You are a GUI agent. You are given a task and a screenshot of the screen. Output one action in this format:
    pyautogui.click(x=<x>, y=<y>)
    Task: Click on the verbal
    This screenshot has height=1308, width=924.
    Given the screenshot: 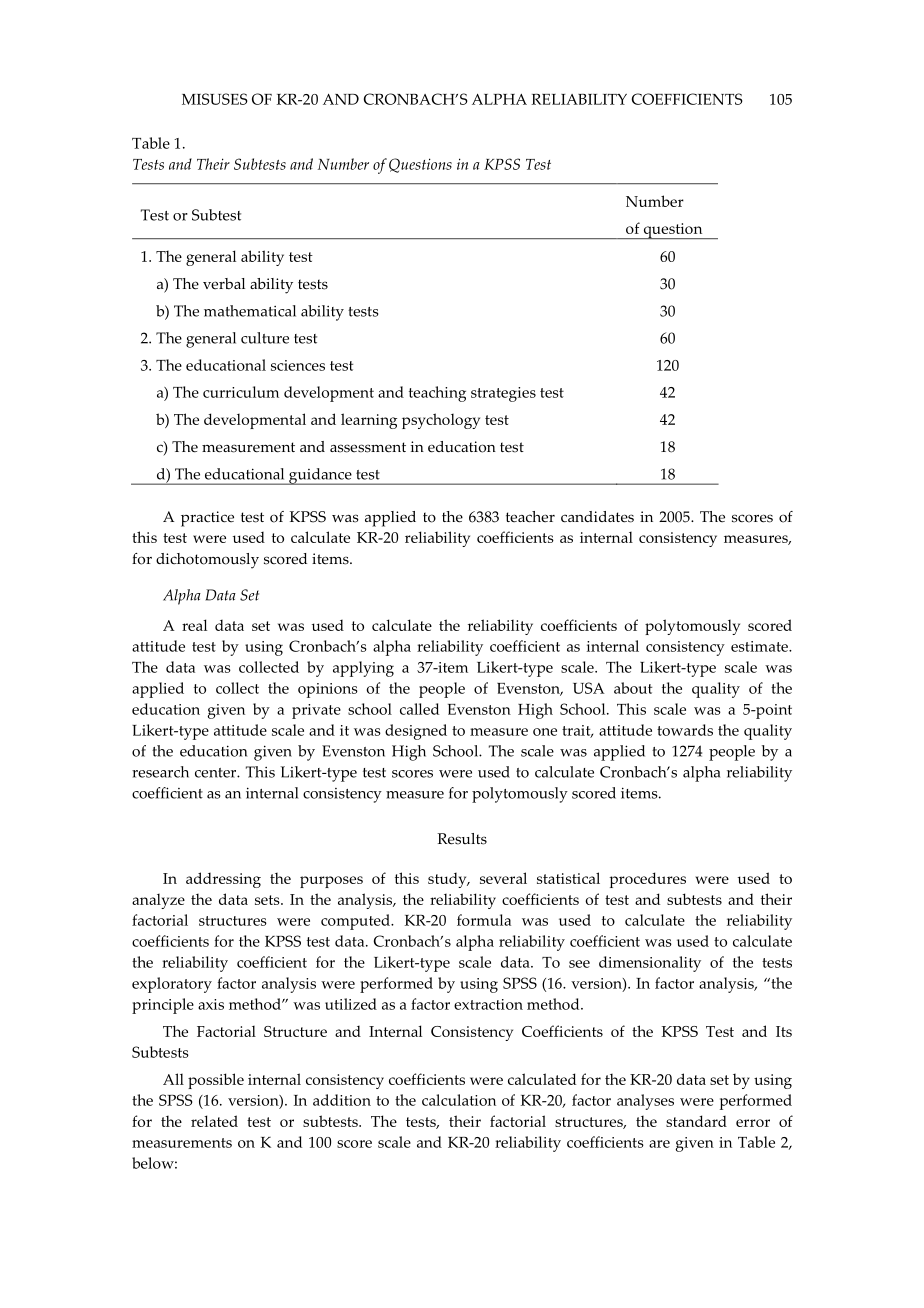 What is the action you would take?
    pyautogui.click(x=224, y=284)
